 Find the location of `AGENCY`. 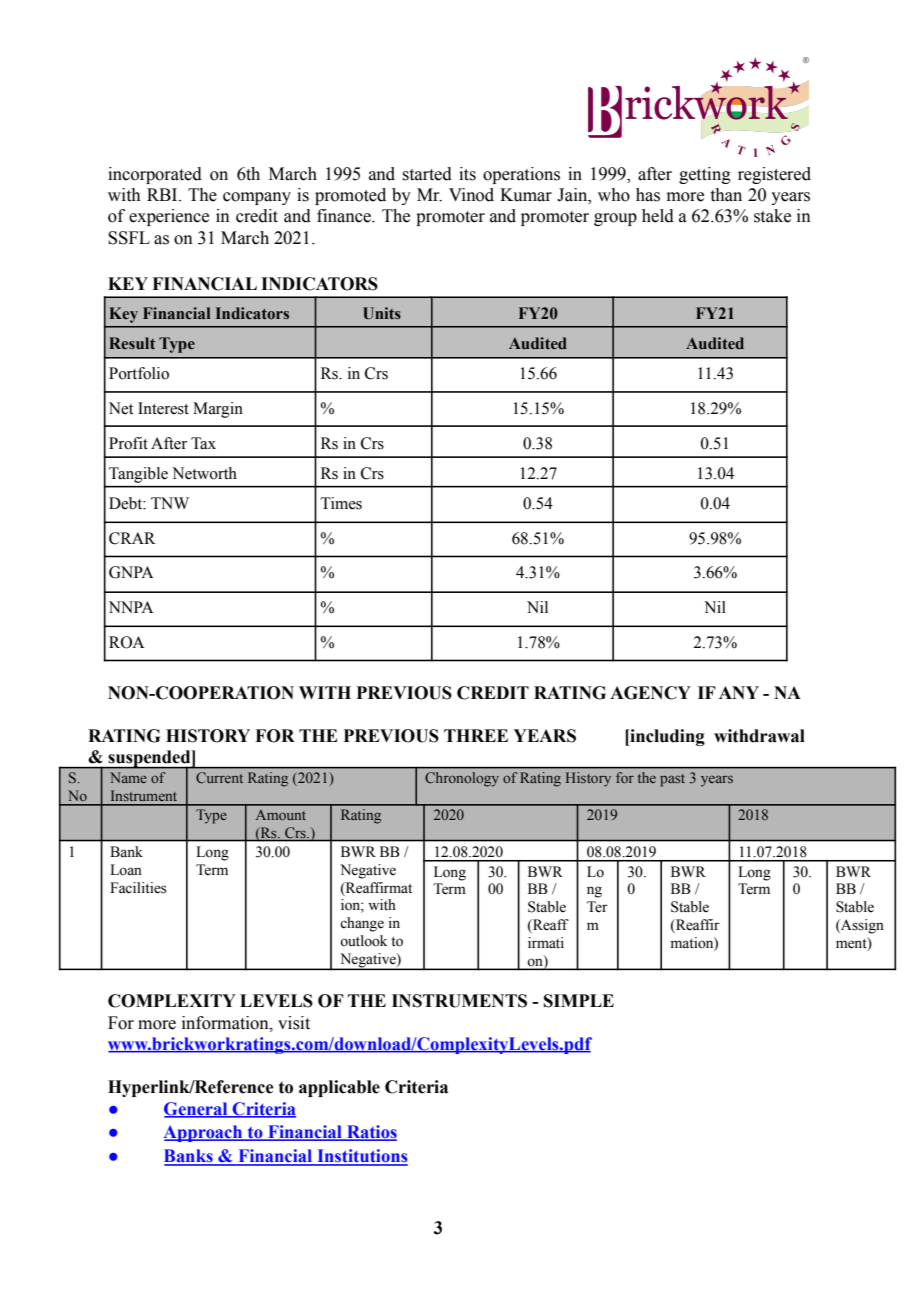

AGENCY is located at coordinates (650, 693).
